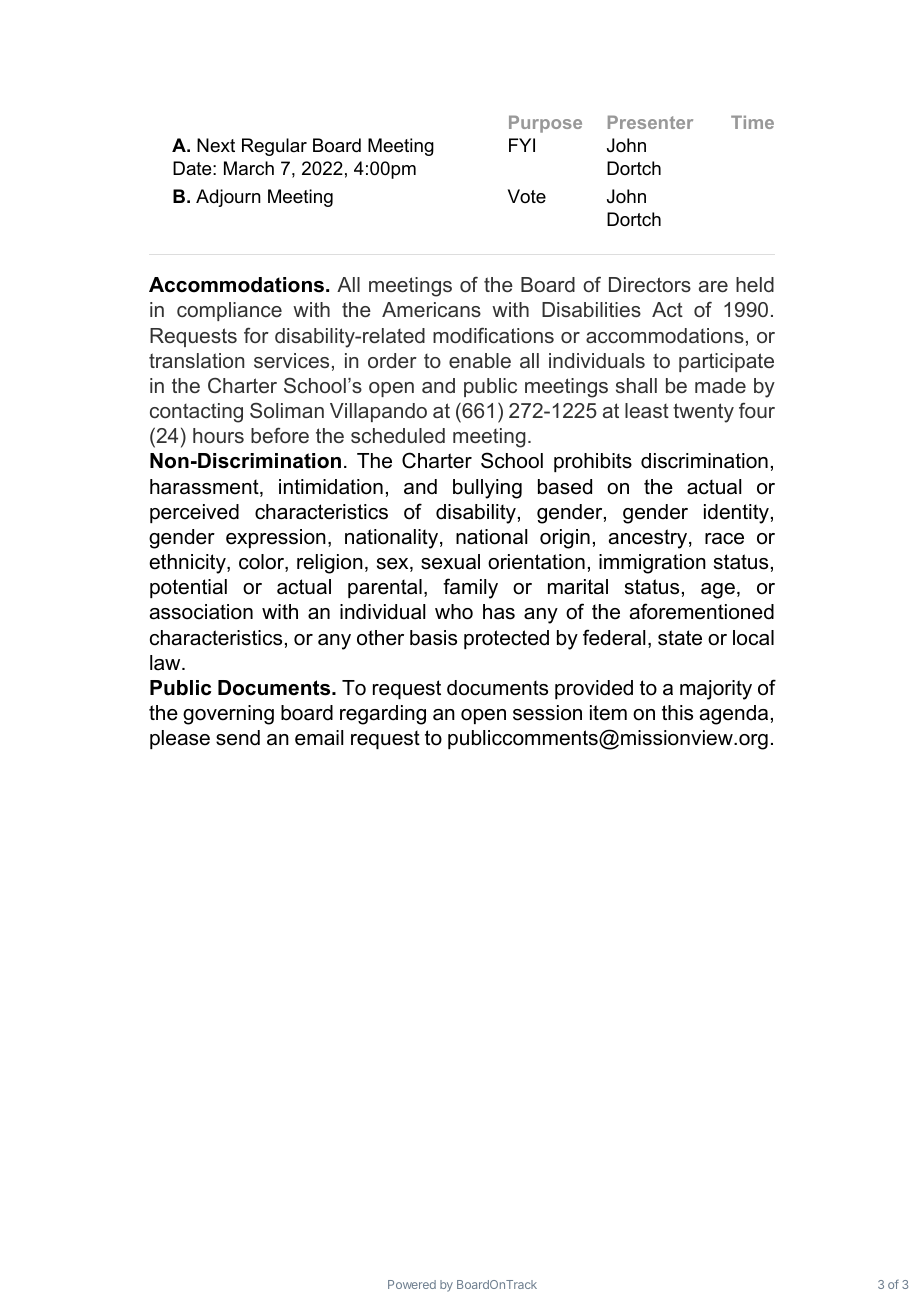 The width and height of the screenshot is (924, 1308). I want to click on March, so click(249, 168).
